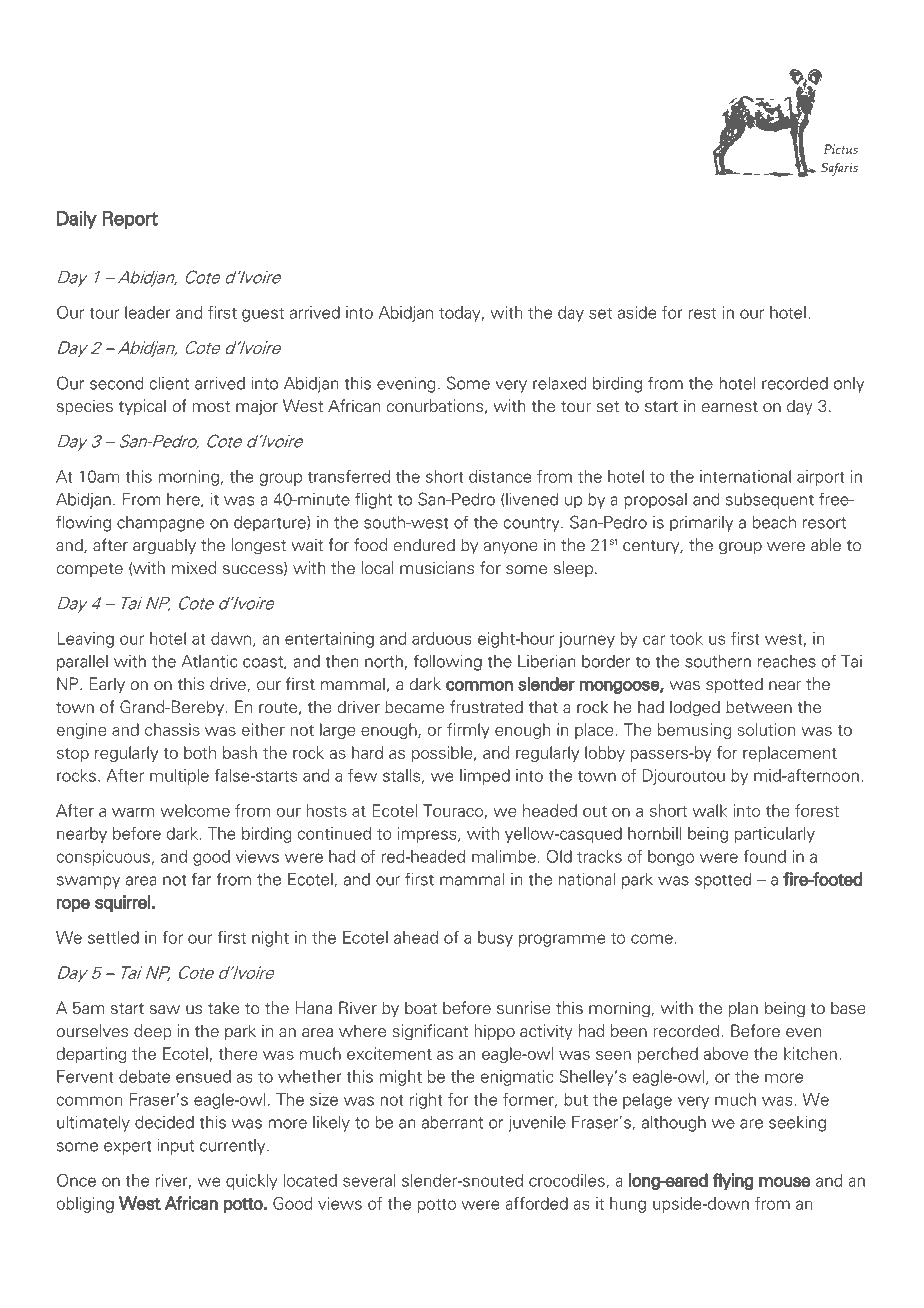  What do you see at coordinates (637, 312) in the screenshot?
I see `aside` at bounding box center [637, 312].
